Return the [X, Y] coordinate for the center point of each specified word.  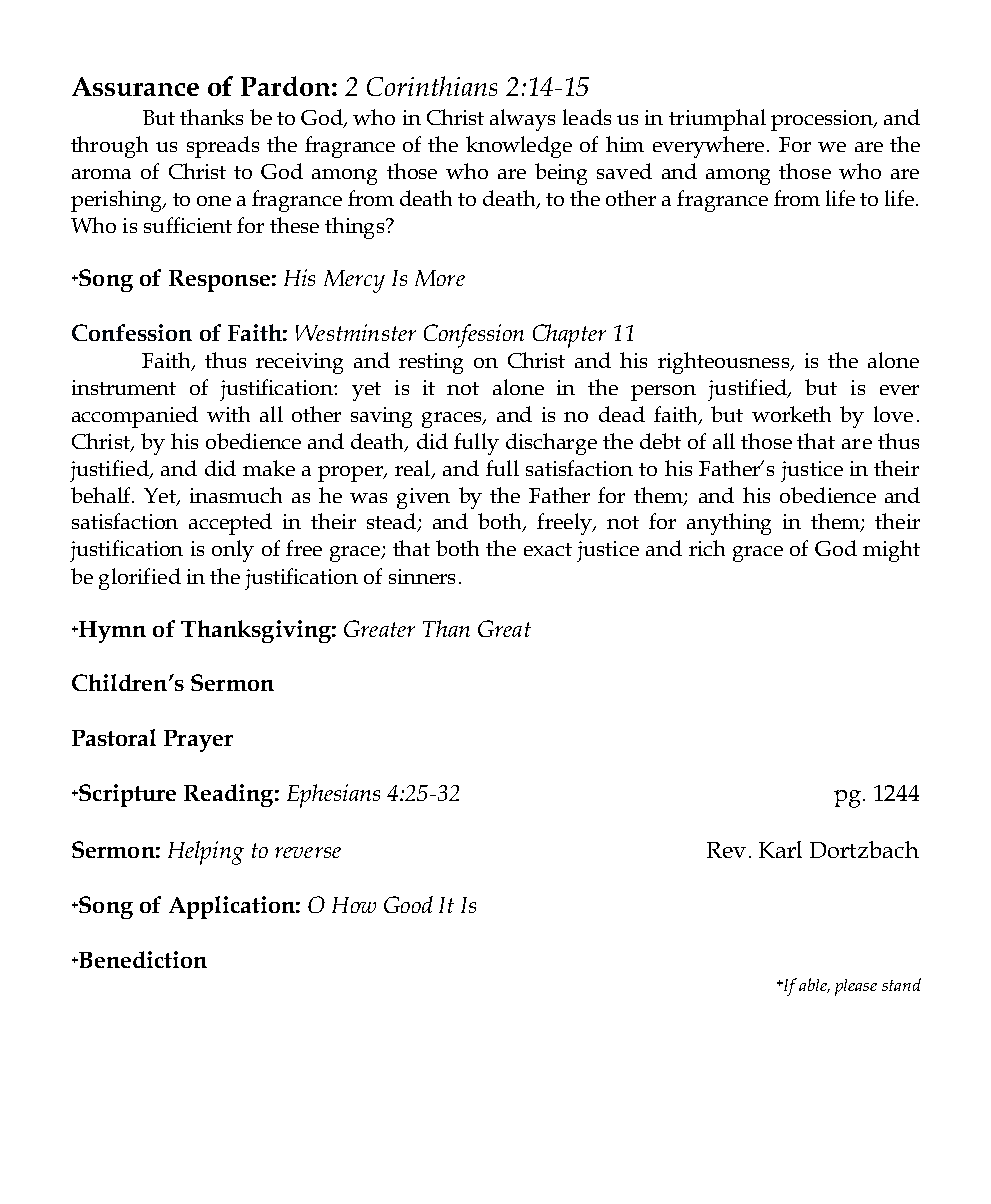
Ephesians [333, 796]
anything [729, 524]
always [522, 120]
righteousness [725, 363]
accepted [230, 524]
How [354, 905]
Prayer [198, 741]
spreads [223, 147]
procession [823, 120]
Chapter [569, 336]
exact [548, 549]
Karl [780, 849]
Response [219, 281]
